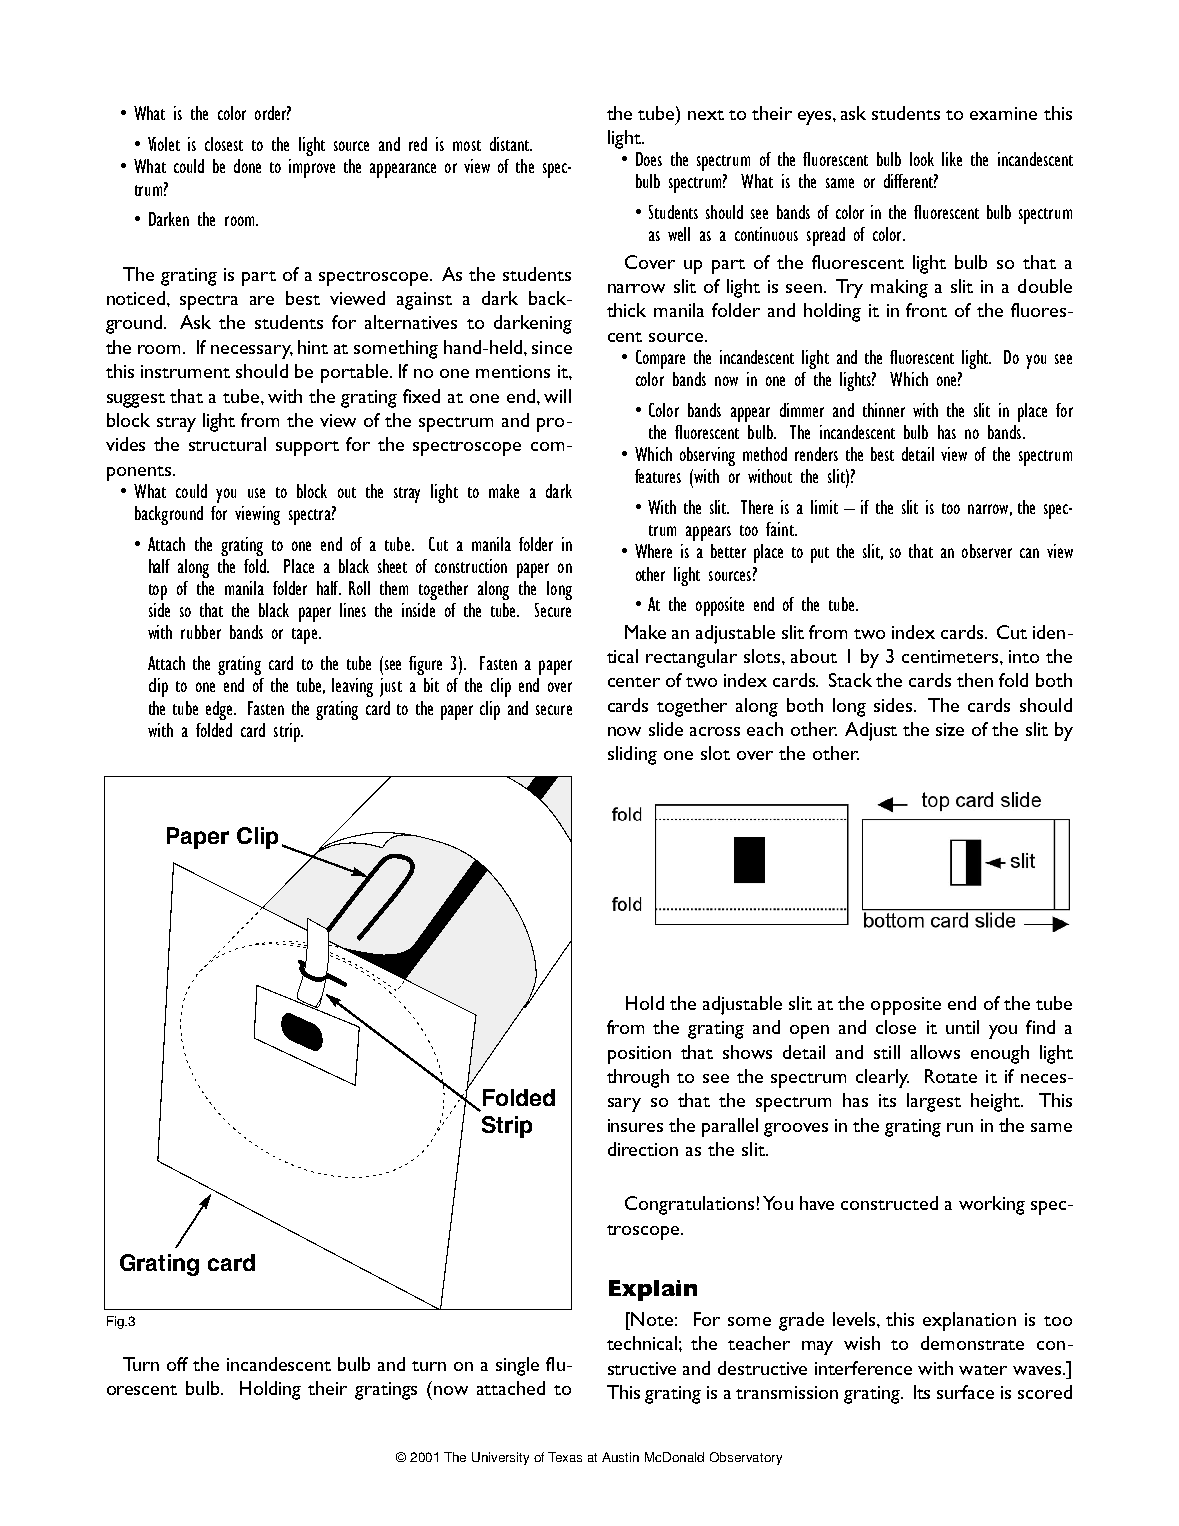 Image resolution: width=1179 pixels, height=1526 pixels. Describe the element at coordinates (987, 551) in the image. I see `observer` at that location.
